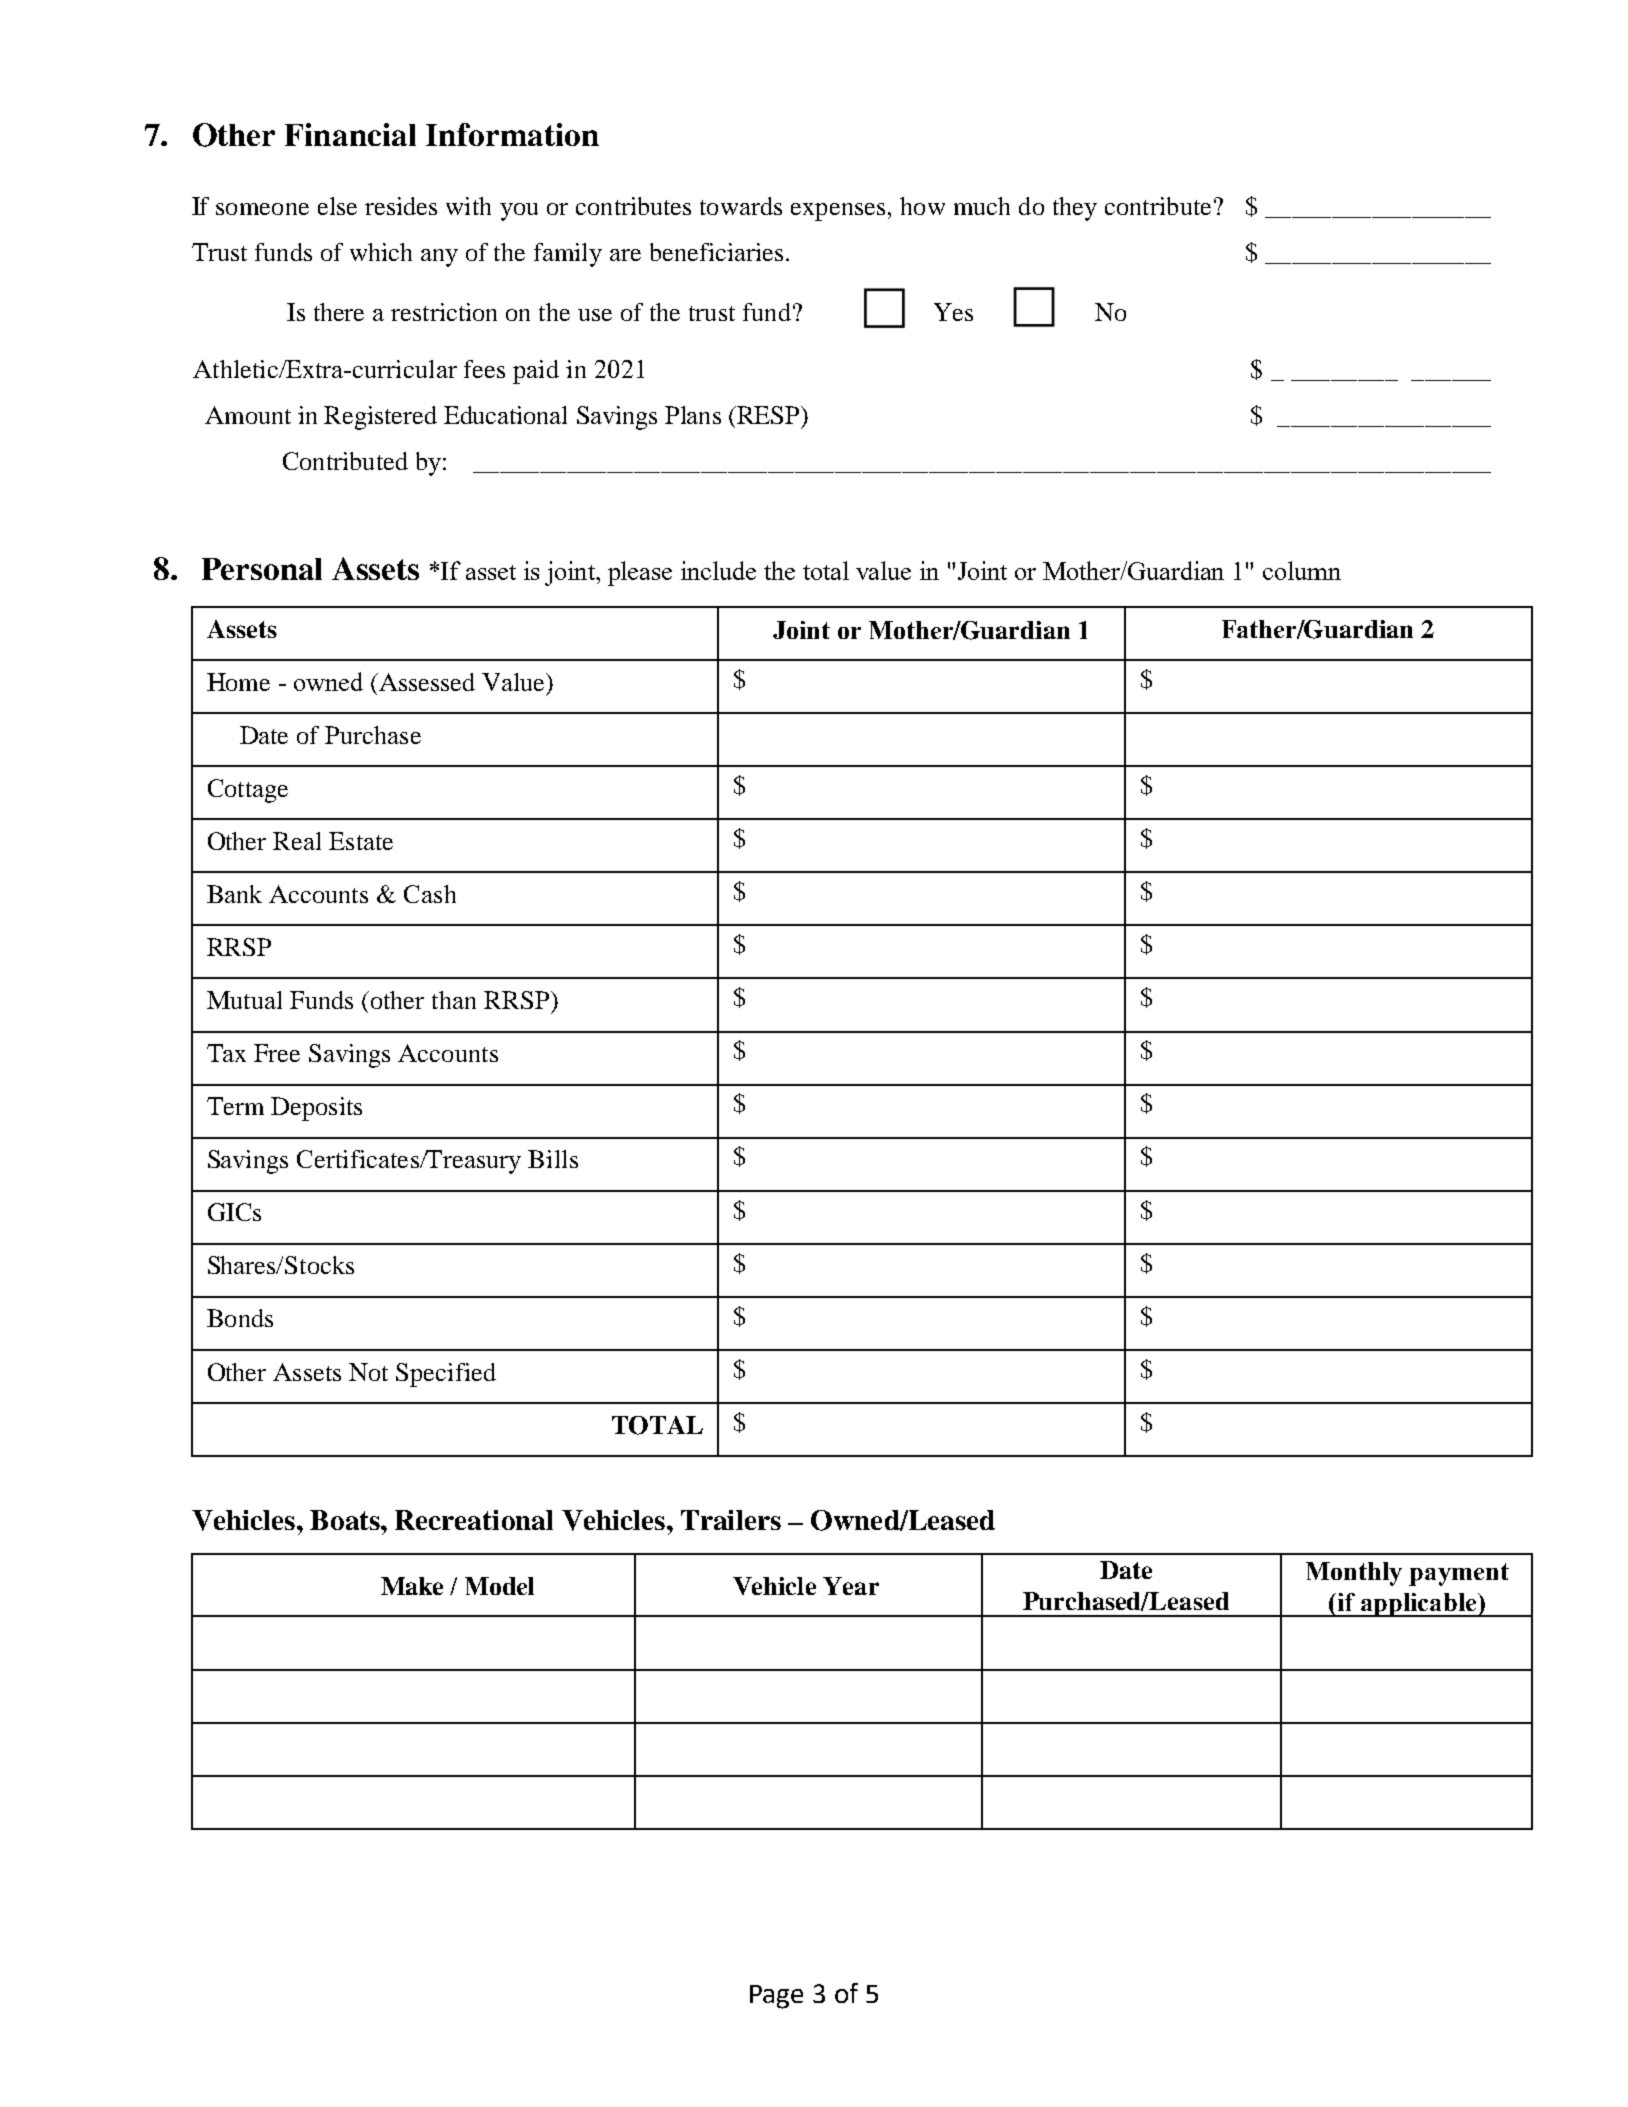 Image resolution: width=1628 pixels, height=2107 pixels. What do you see at coordinates (776, 1997) in the screenshot?
I see `Page` at bounding box center [776, 1997].
